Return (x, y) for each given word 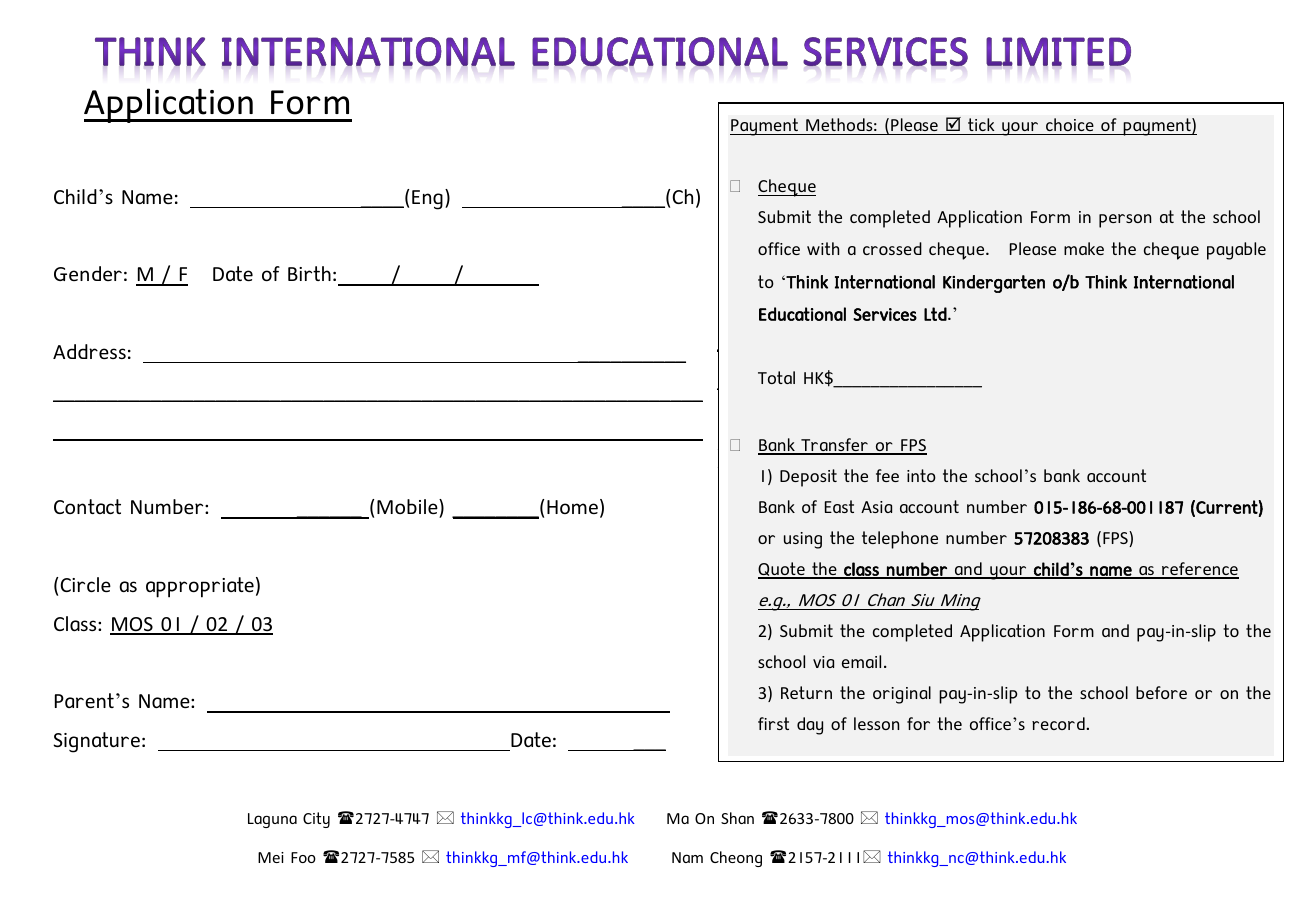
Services (885, 314)
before (1161, 692)
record (1059, 723)
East (839, 506)
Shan (737, 818)
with (823, 248)
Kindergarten (994, 284)
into (921, 475)
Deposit (808, 478)
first (773, 723)
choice (1070, 124)
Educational (802, 314)
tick (981, 124)
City (316, 820)
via (823, 662)
